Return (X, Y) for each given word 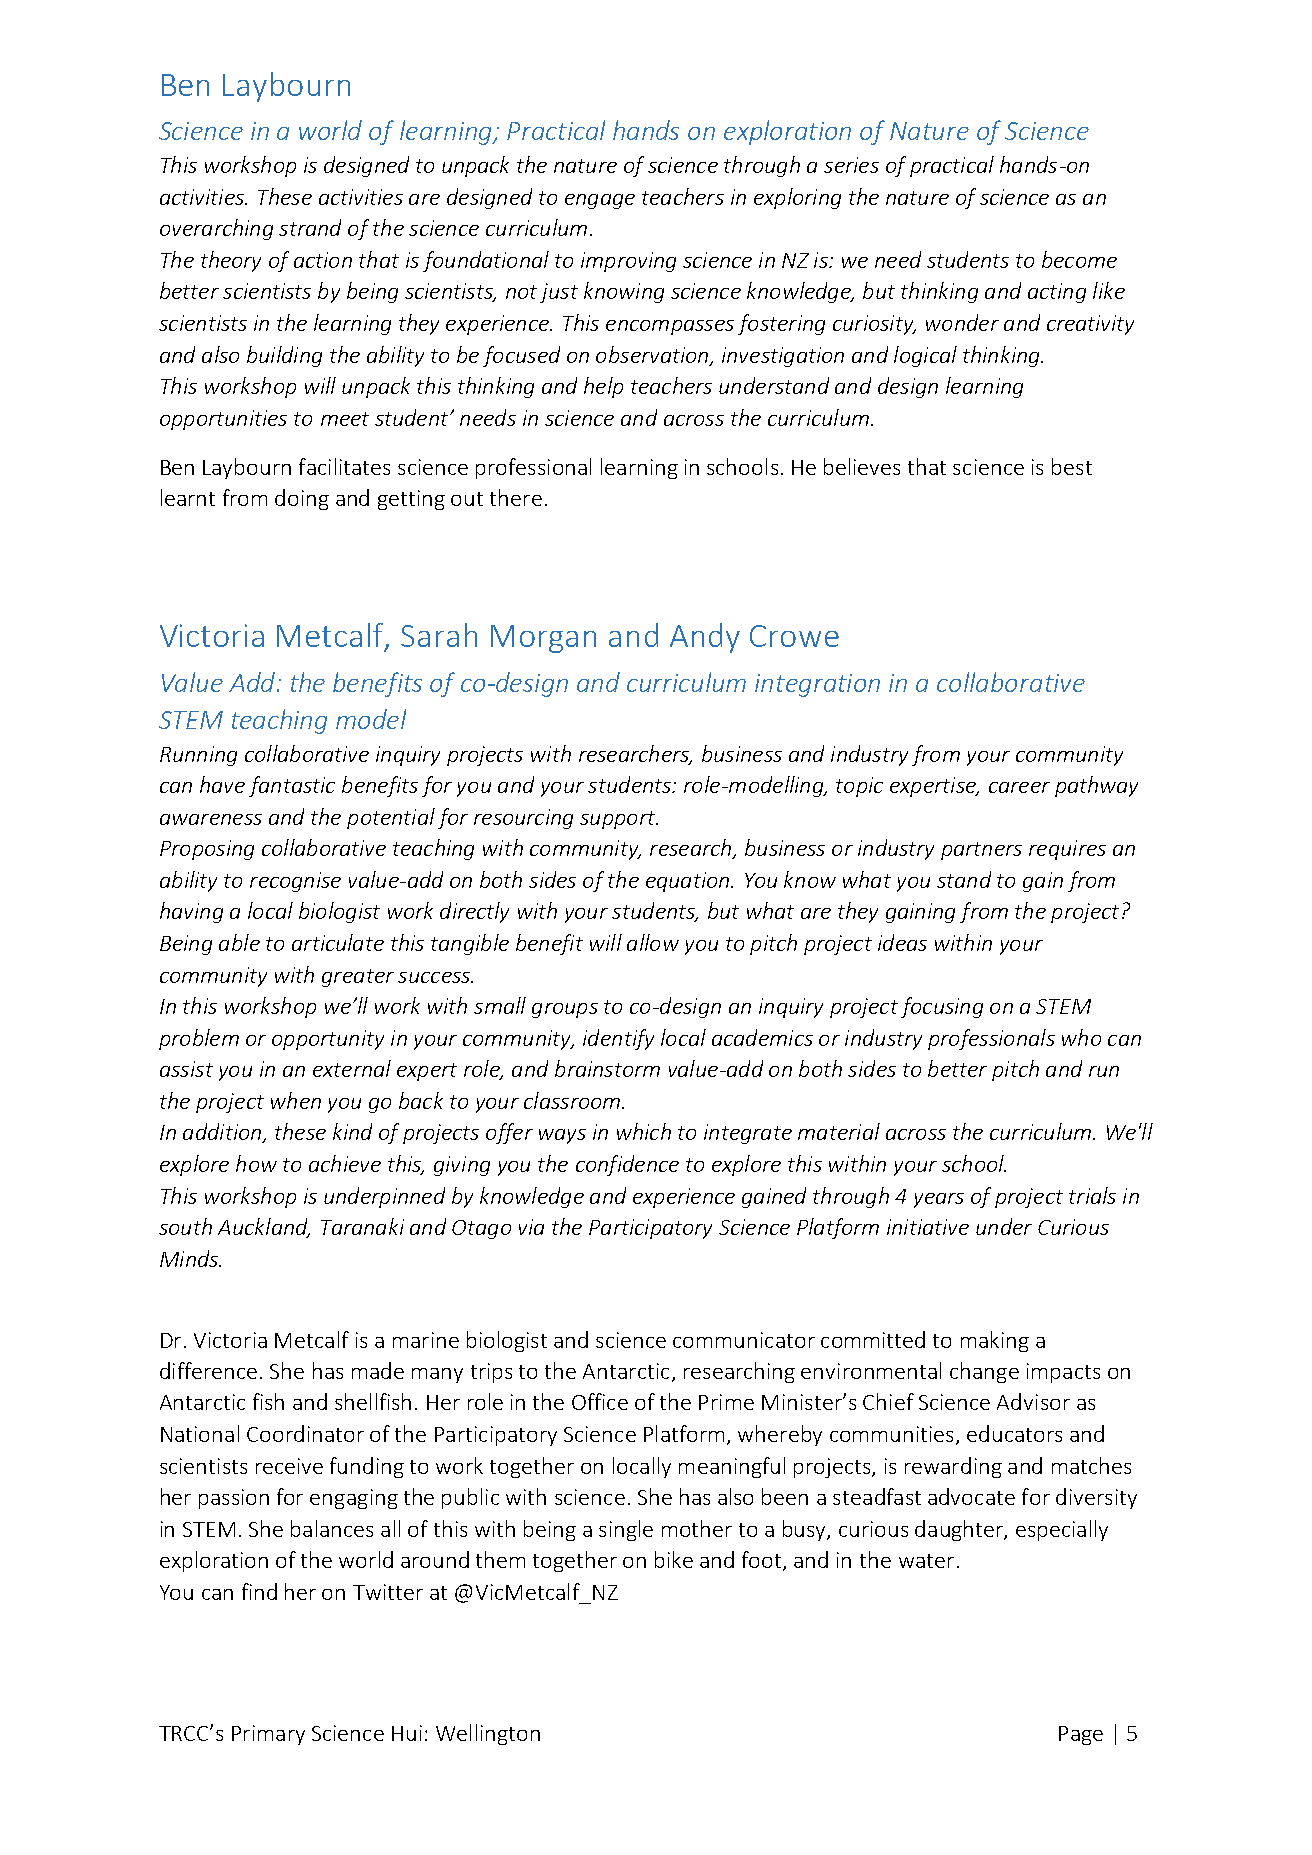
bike (674, 1559)
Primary (268, 1735)
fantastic (292, 786)
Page (1081, 1735)
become (1079, 259)
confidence (627, 1165)
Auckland (264, 1228)
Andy (705, 638)
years (939, 1200)
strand (310, 227)
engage (600, 201)
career (1019, 787)
